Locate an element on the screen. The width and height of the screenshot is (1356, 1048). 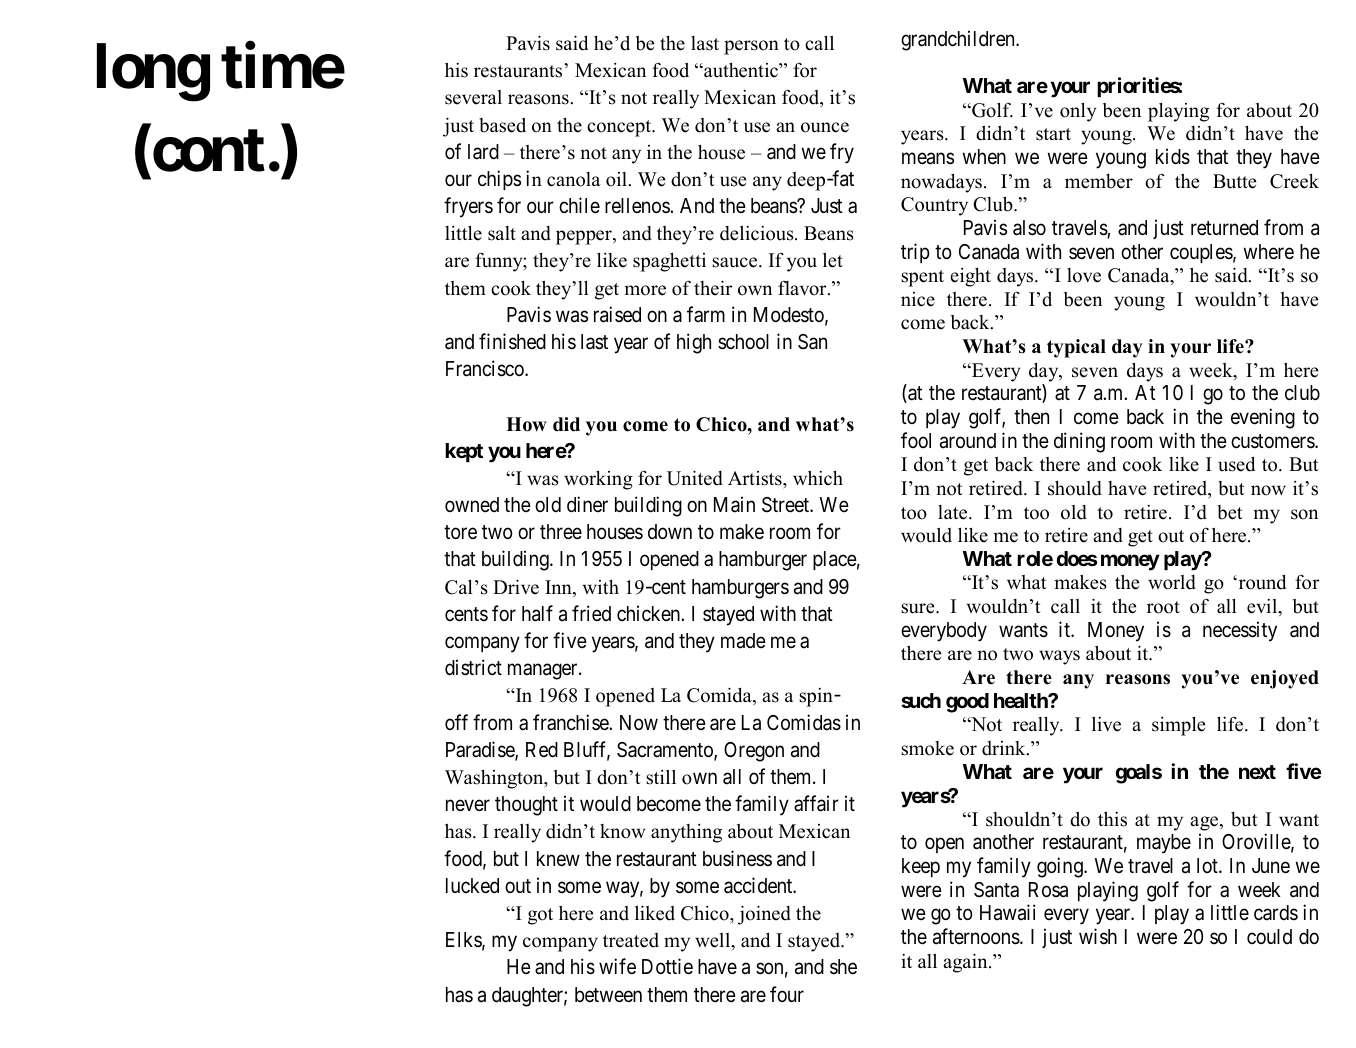
Francisco is located at coordinates (486, 368).
